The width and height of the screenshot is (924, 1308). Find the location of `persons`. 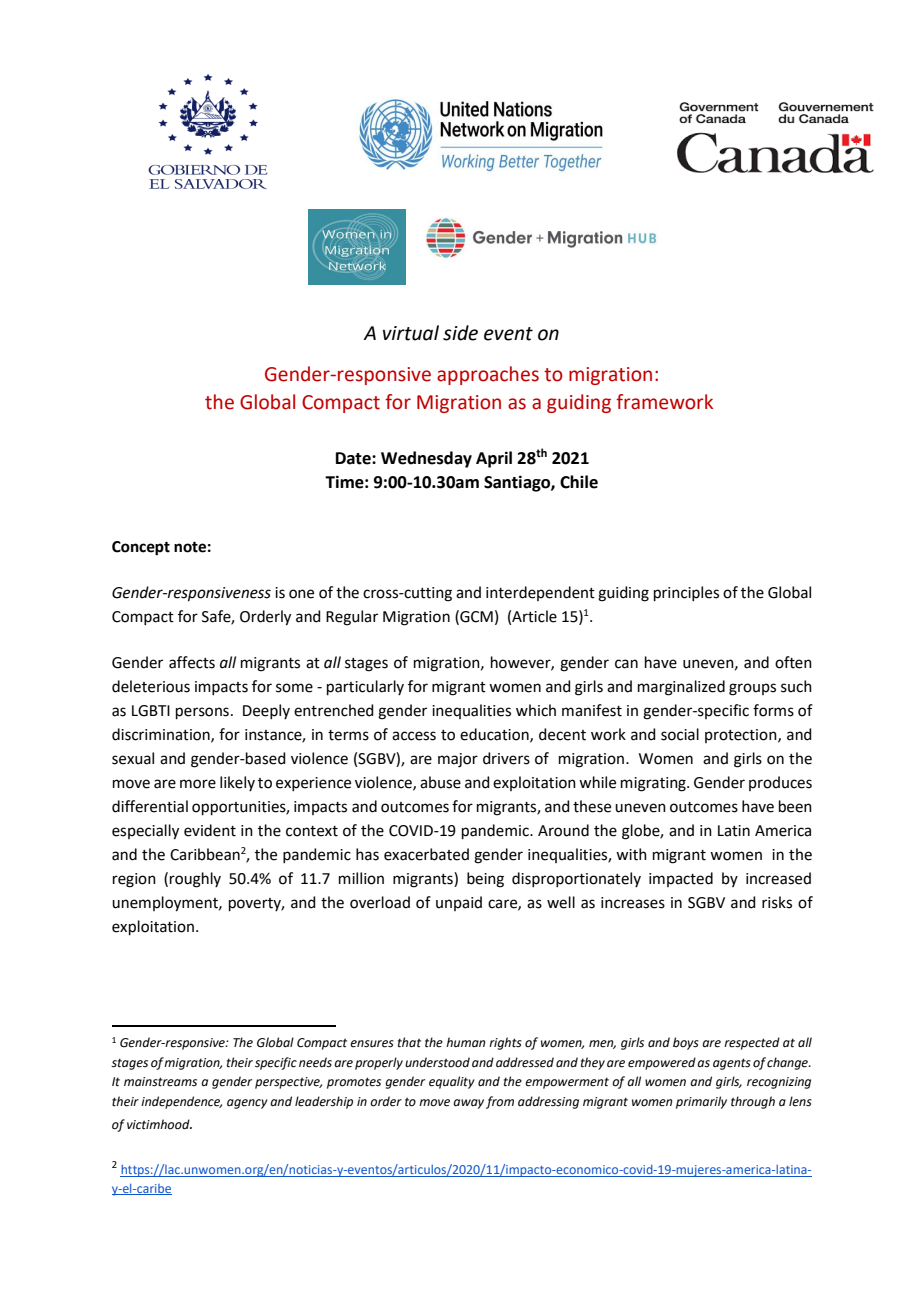

persons is located at coordinates (202, 713).
